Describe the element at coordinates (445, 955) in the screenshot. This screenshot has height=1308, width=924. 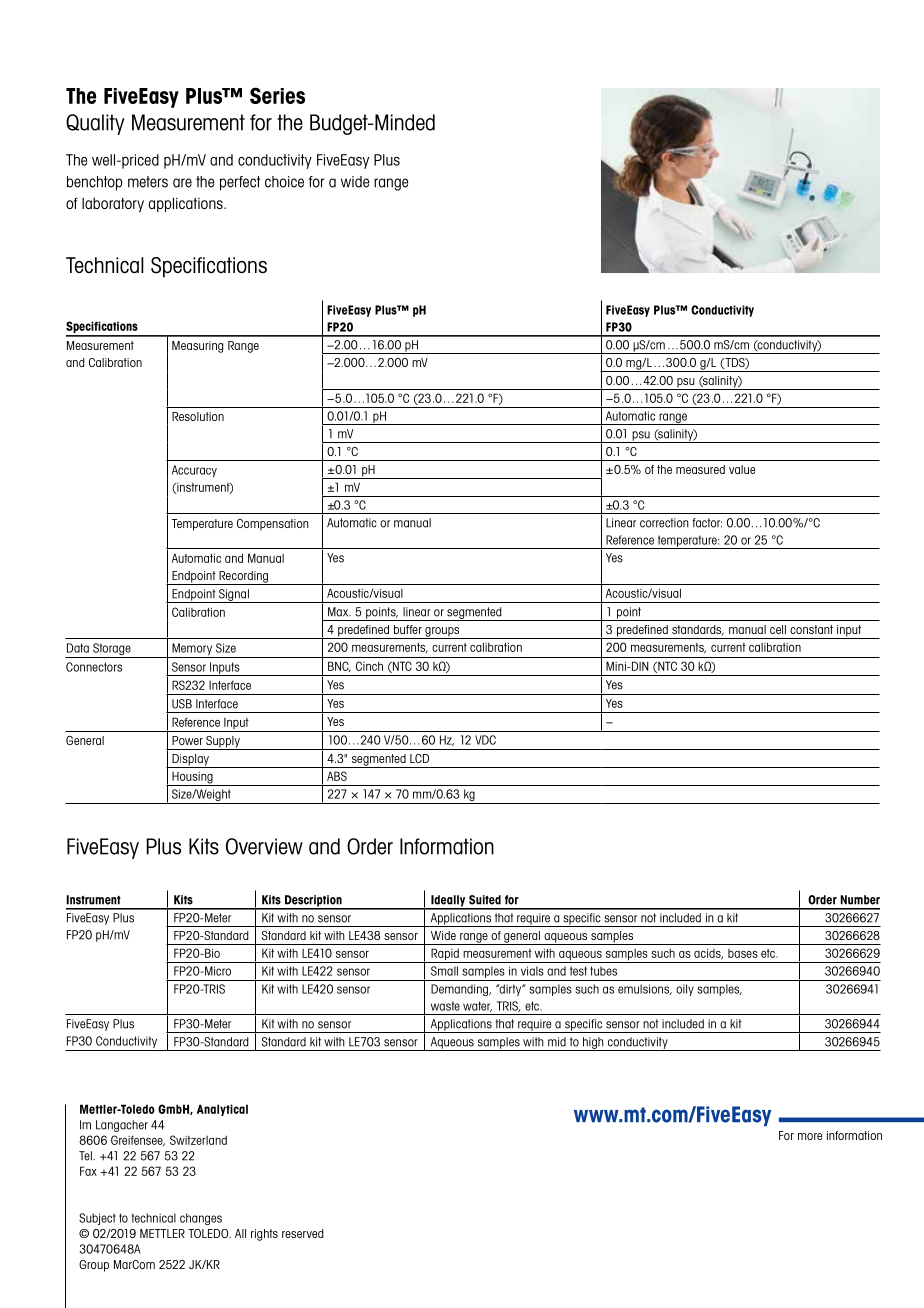
I see `Rapid` at that location.
